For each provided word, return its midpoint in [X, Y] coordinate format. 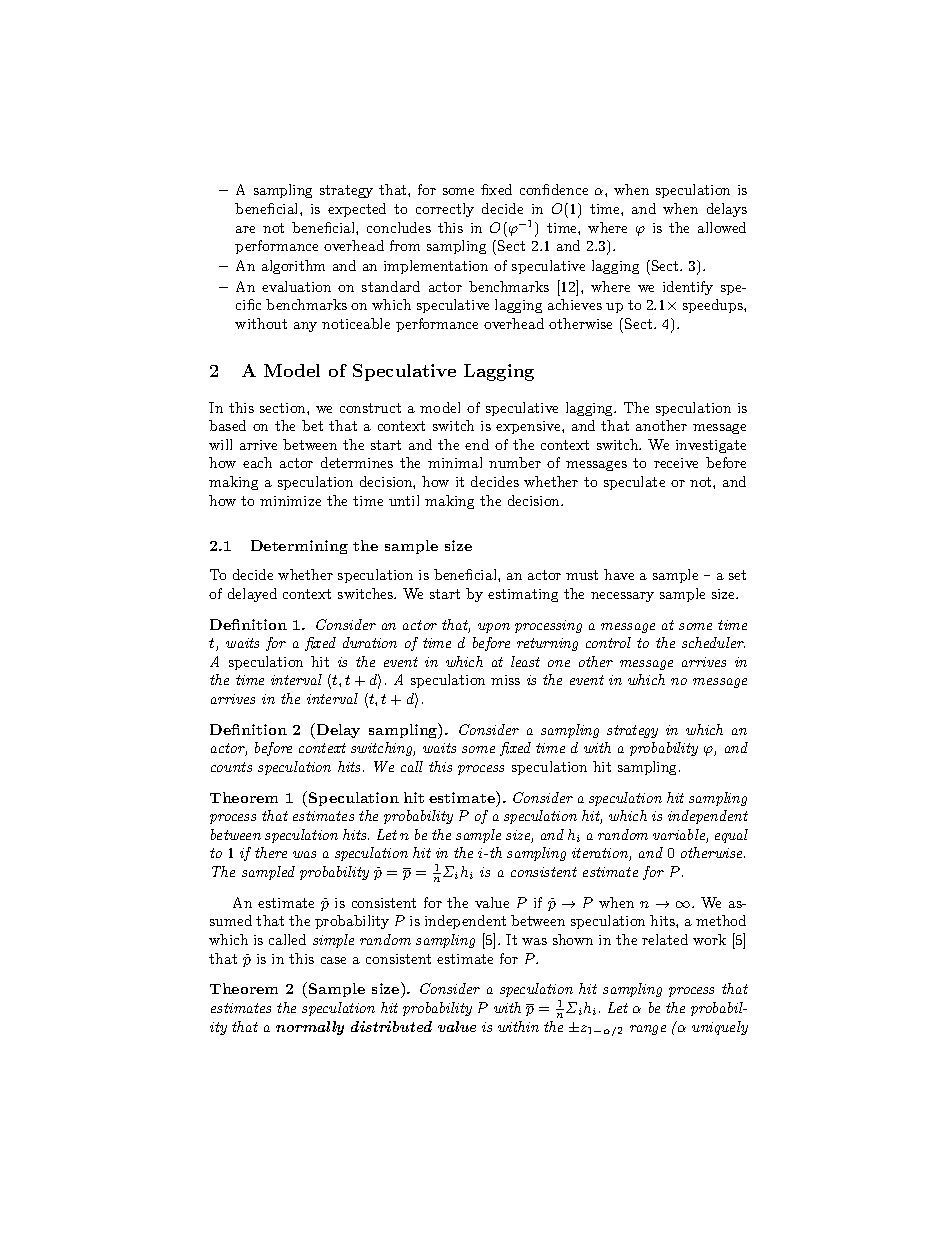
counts [231, 767]
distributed [391, 1026]
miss [505, 680]
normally [310, 1028]
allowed [722, 227]
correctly [445, 210]
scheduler [713, 642]
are [245, 229]
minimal [455, 462]
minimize [290, 501]
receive [676, 463]
